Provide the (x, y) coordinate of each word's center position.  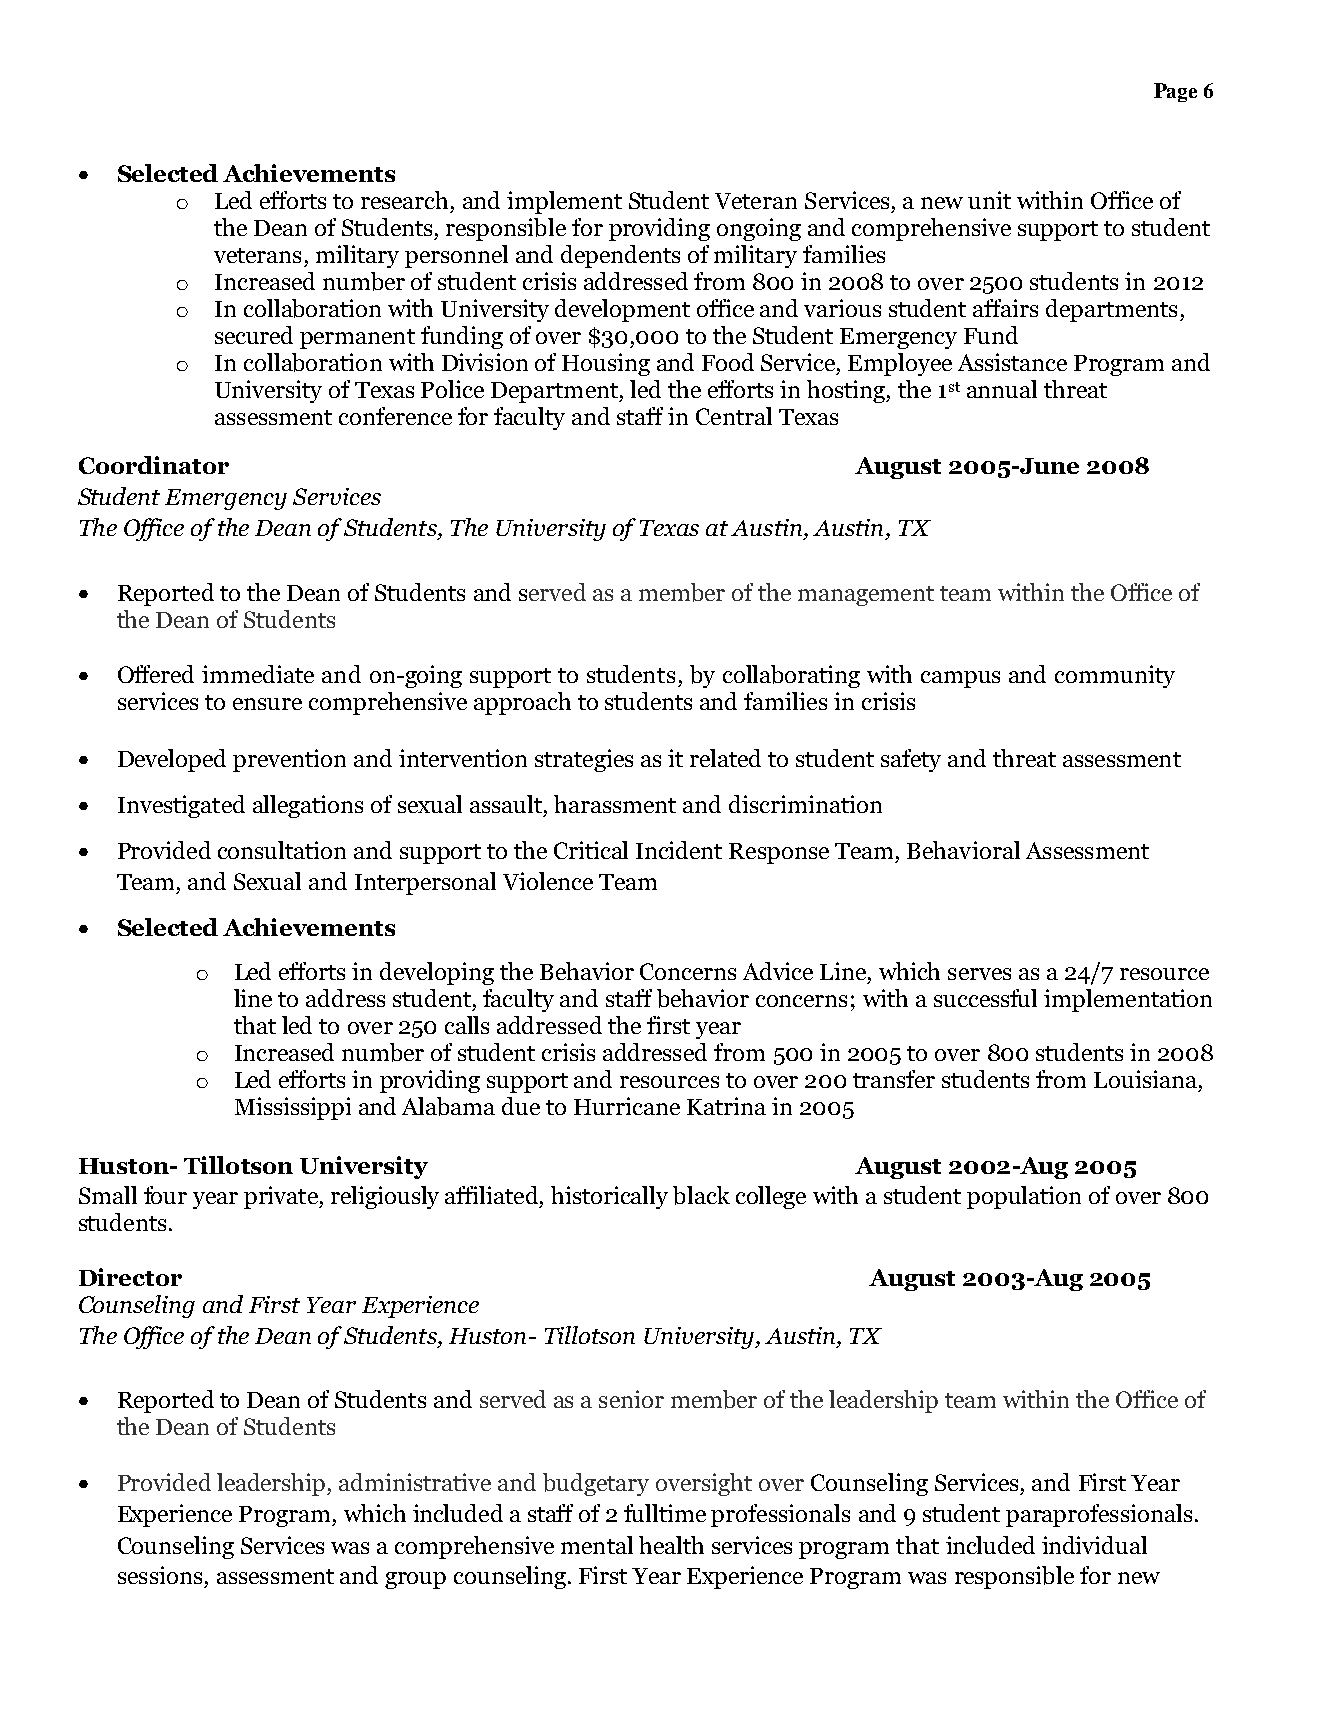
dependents (620, 256)
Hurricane (627, 1106)
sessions (160, 1575)
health (671, 1545)
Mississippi (293, 1108)
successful (985, 998)
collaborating (791, 676)
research (404, 200)
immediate (258, 674)
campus (960, 679)
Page (1175, 92)
